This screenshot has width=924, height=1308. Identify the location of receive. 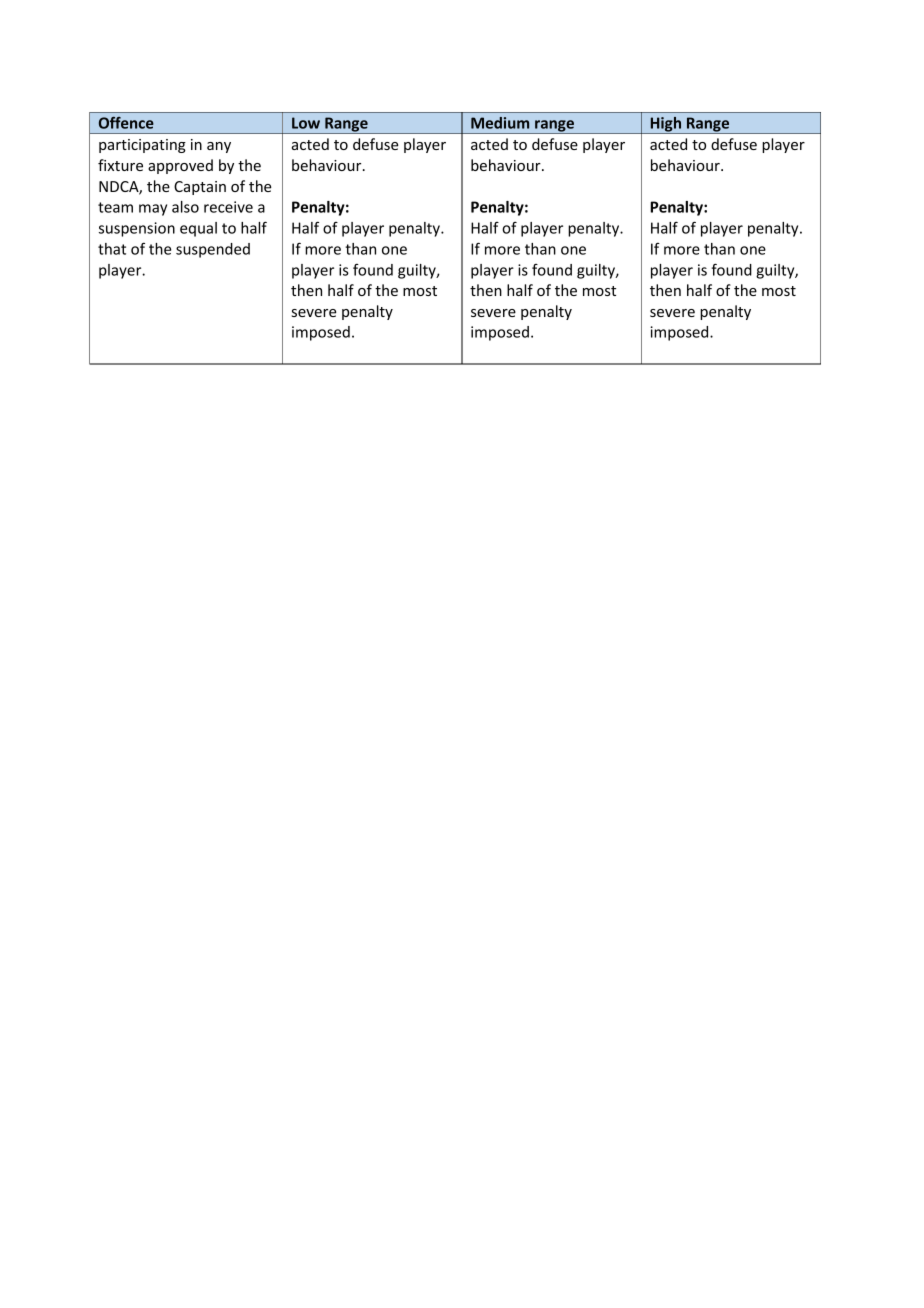
(228, 207).
